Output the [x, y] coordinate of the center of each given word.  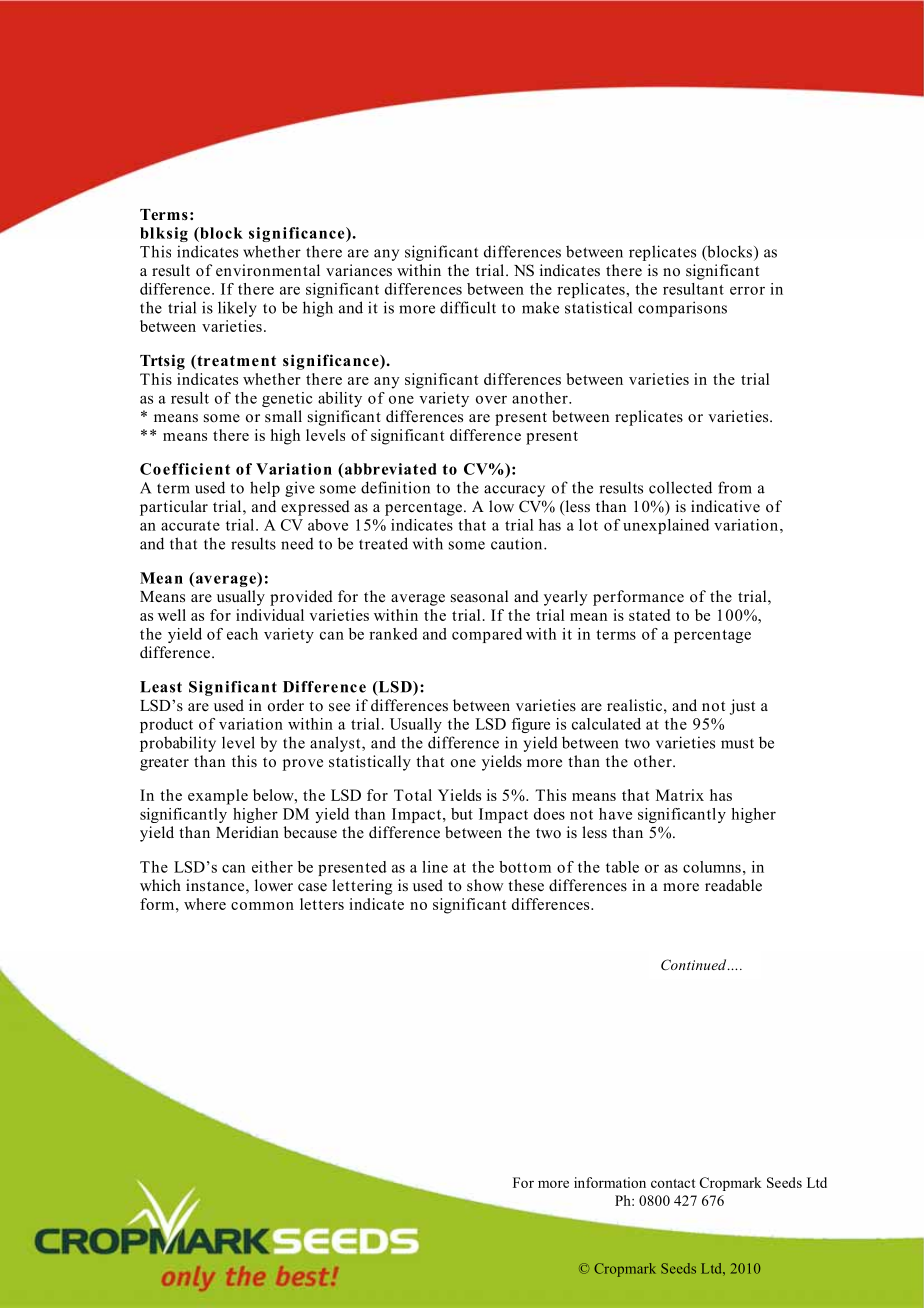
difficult [468, 307]
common [262, 906]
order [286, 705]
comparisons [682, 309]
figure [530, 725]
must [737, 744]
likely [237, 309]
